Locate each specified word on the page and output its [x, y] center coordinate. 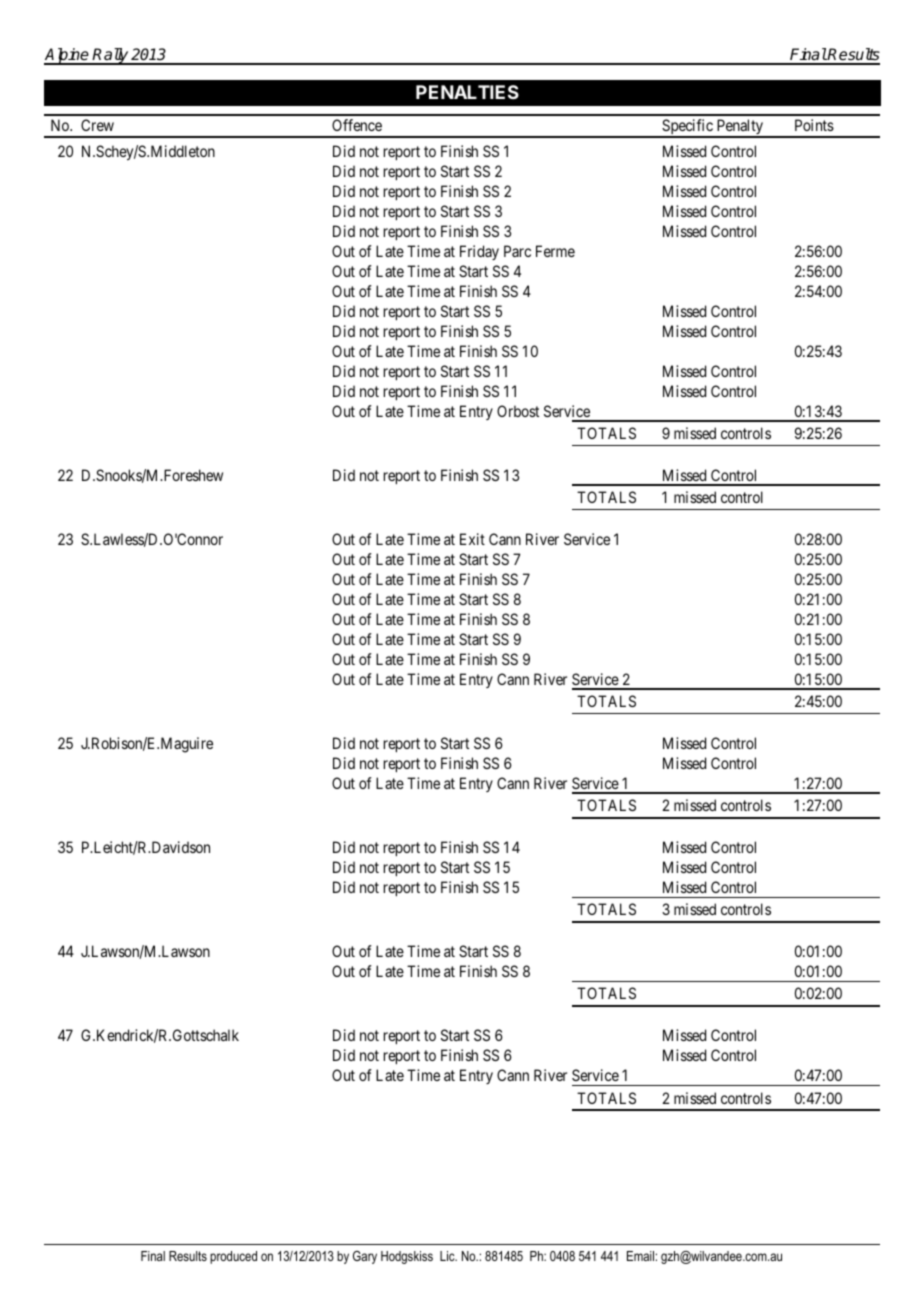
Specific [687, 128]
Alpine [67, 56]
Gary [365, 1257]
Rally [111, 56]
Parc [517, 251]
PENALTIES [467, 92]
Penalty [739, 128]
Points [814, 125]
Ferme [555, 251]
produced [233, 1257]
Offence [357, 125]
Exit [472, 539]
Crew [97, 125]
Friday [479, 252]
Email [640, 1256]
